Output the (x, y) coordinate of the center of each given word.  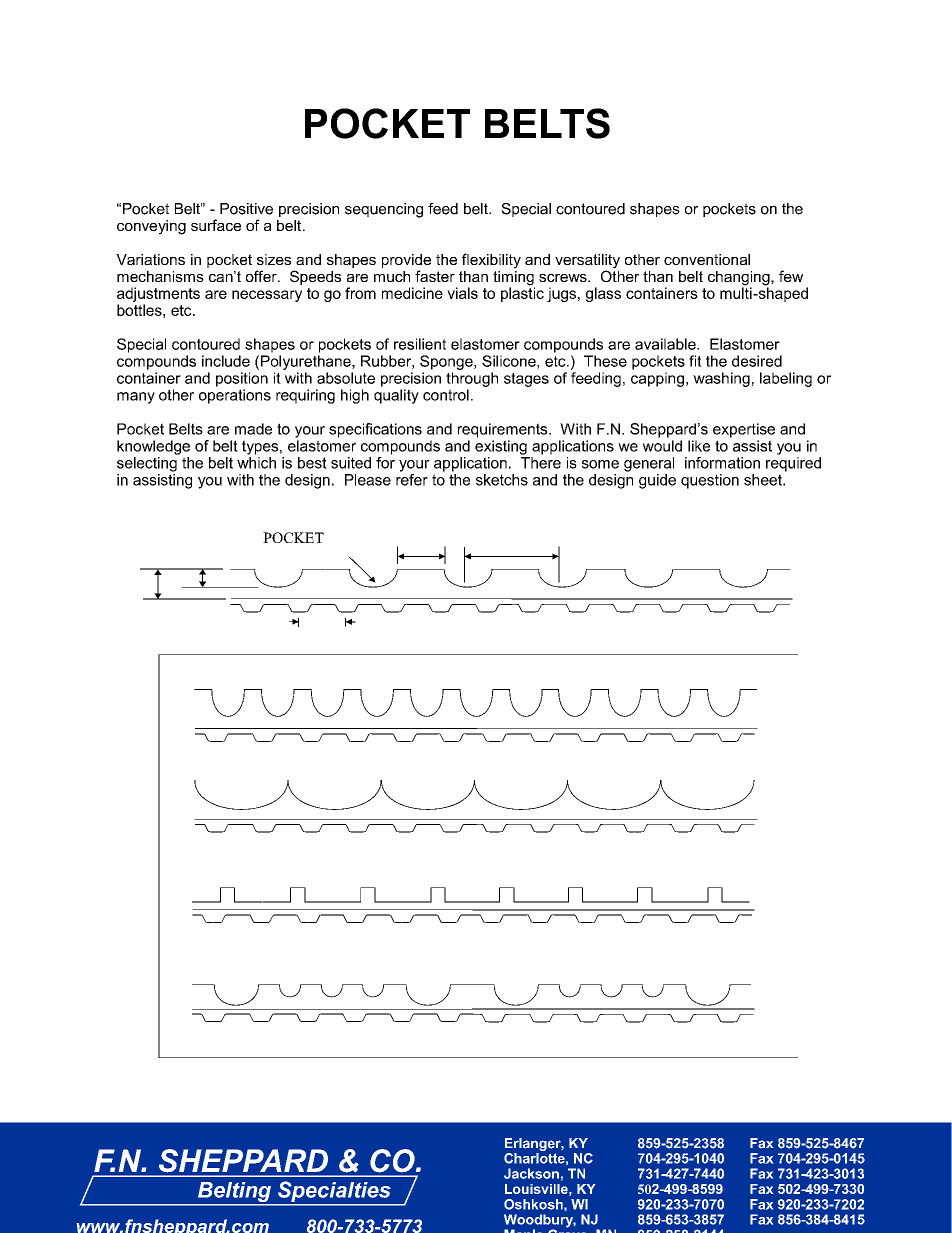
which (256, 463)
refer (412, 478)
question (710, 481)
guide (657, 481)
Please (368, 480)
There (541, 463)
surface (216, 225)
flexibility (491, 261)
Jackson (531, 1173)
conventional (707, 259)
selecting (147, 464)
